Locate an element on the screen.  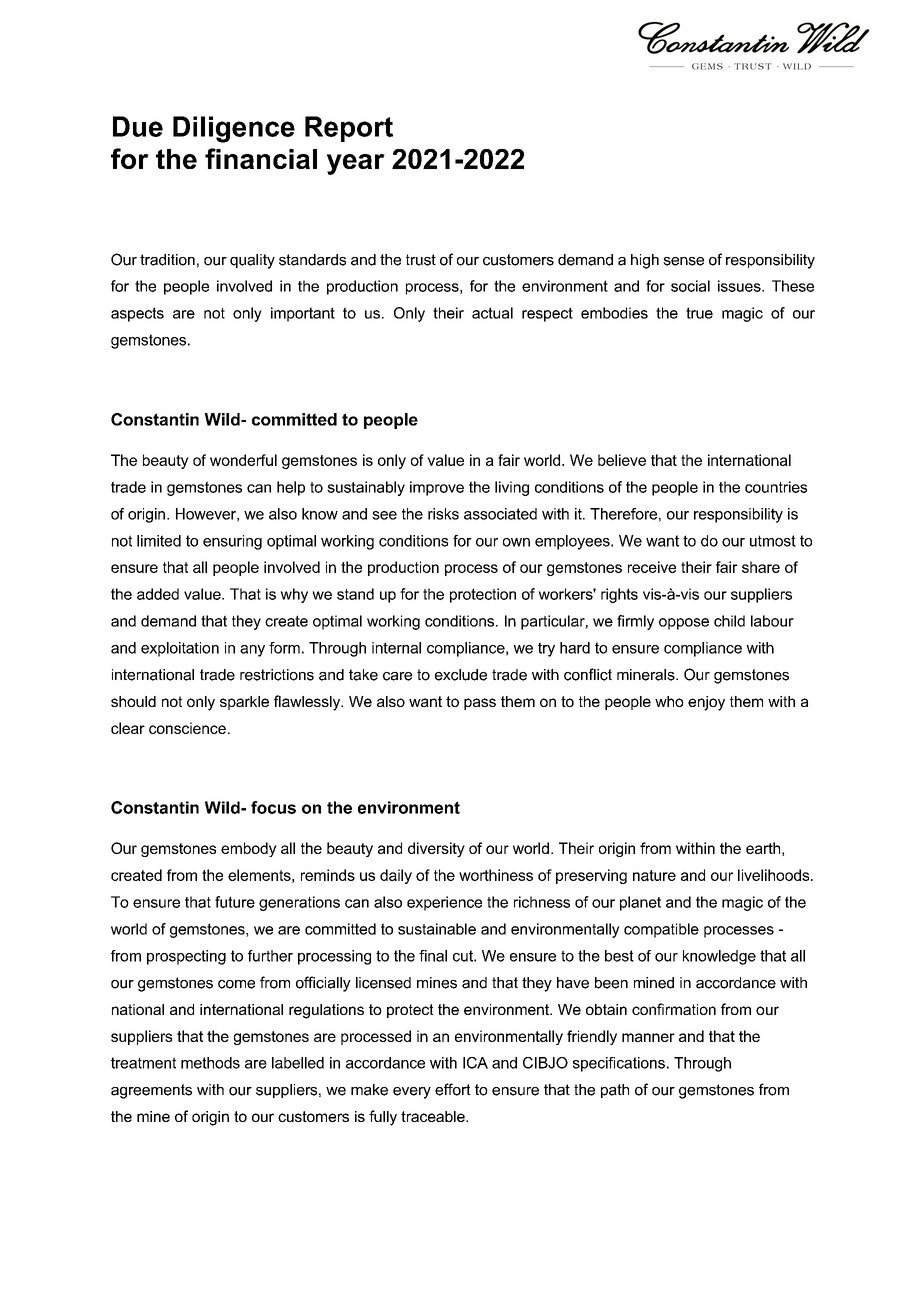
methods is located at coordinates (210, 1063).
